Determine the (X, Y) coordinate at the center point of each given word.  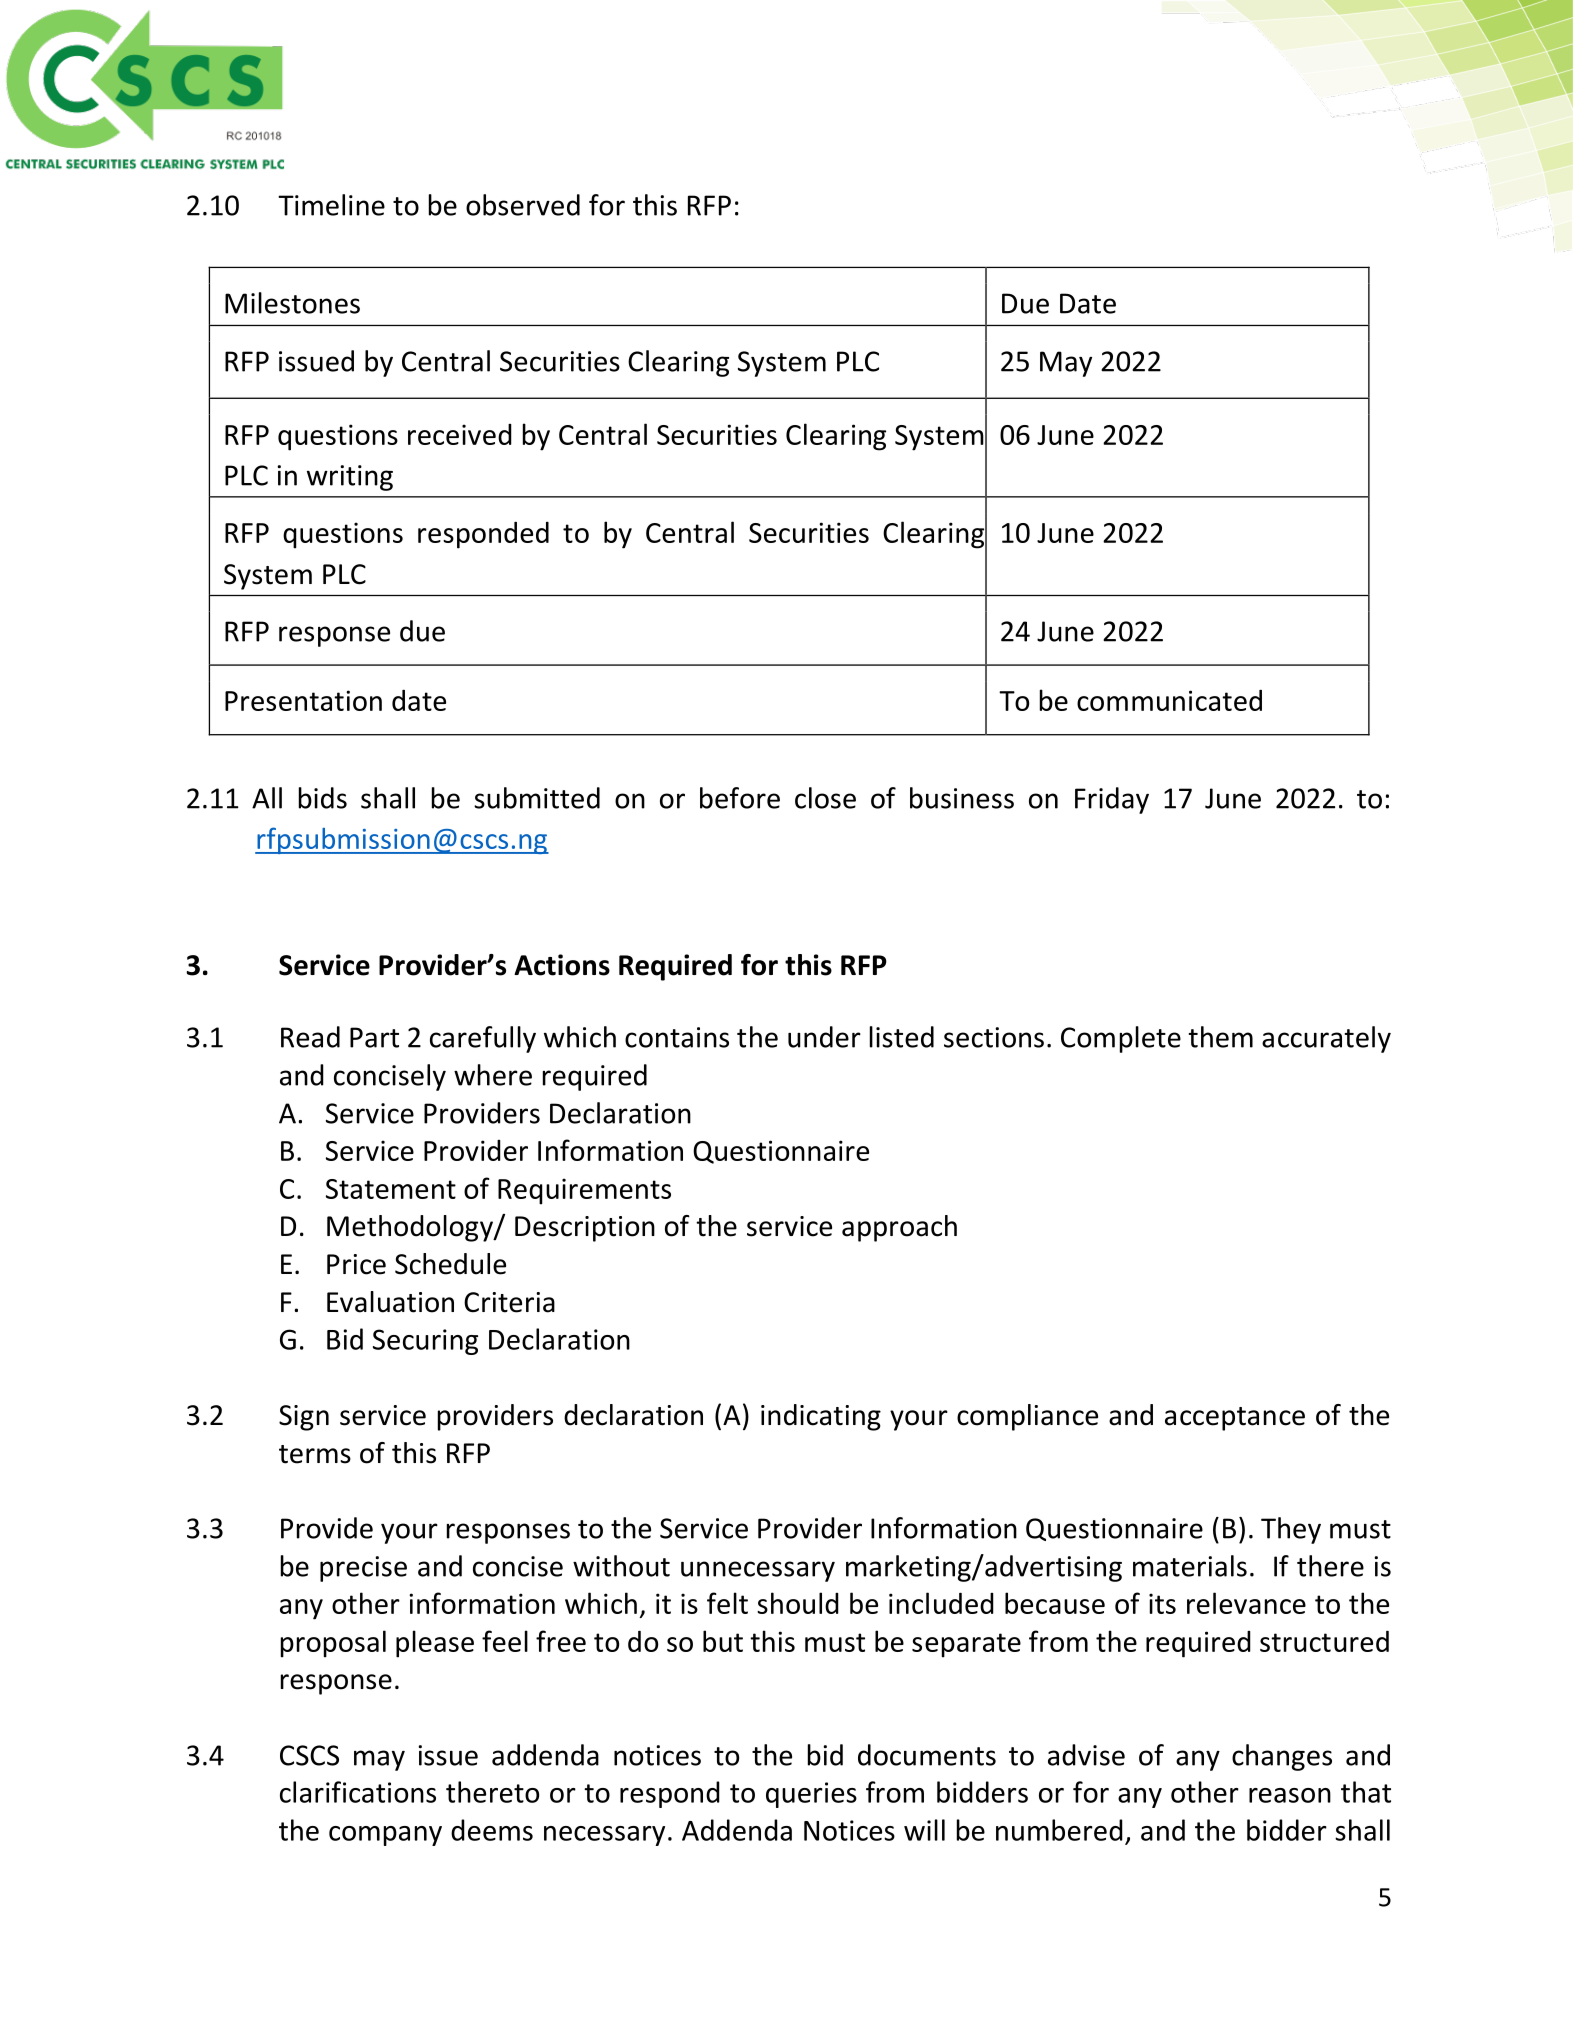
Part (374, 1037)
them (1220, 1037)
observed (523, 205)
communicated (1169, 700)
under (824, 1037)
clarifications (358, 1792)
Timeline (331, 205)
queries (811, 1795)
